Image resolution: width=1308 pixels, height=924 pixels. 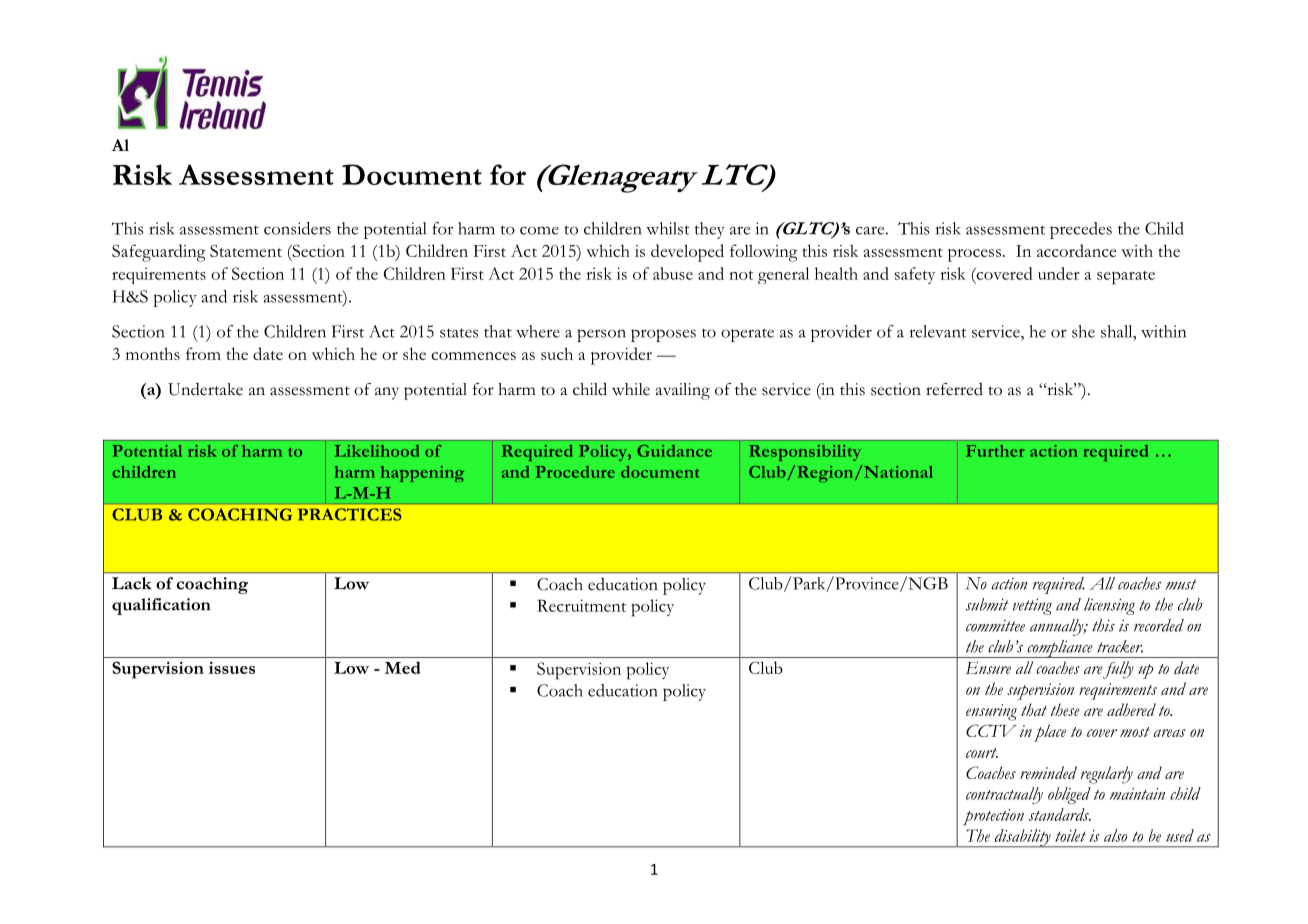 What do you see at coordinates (246, 251) in the image?
I see `Statement` at bounding box center [246, 251].
